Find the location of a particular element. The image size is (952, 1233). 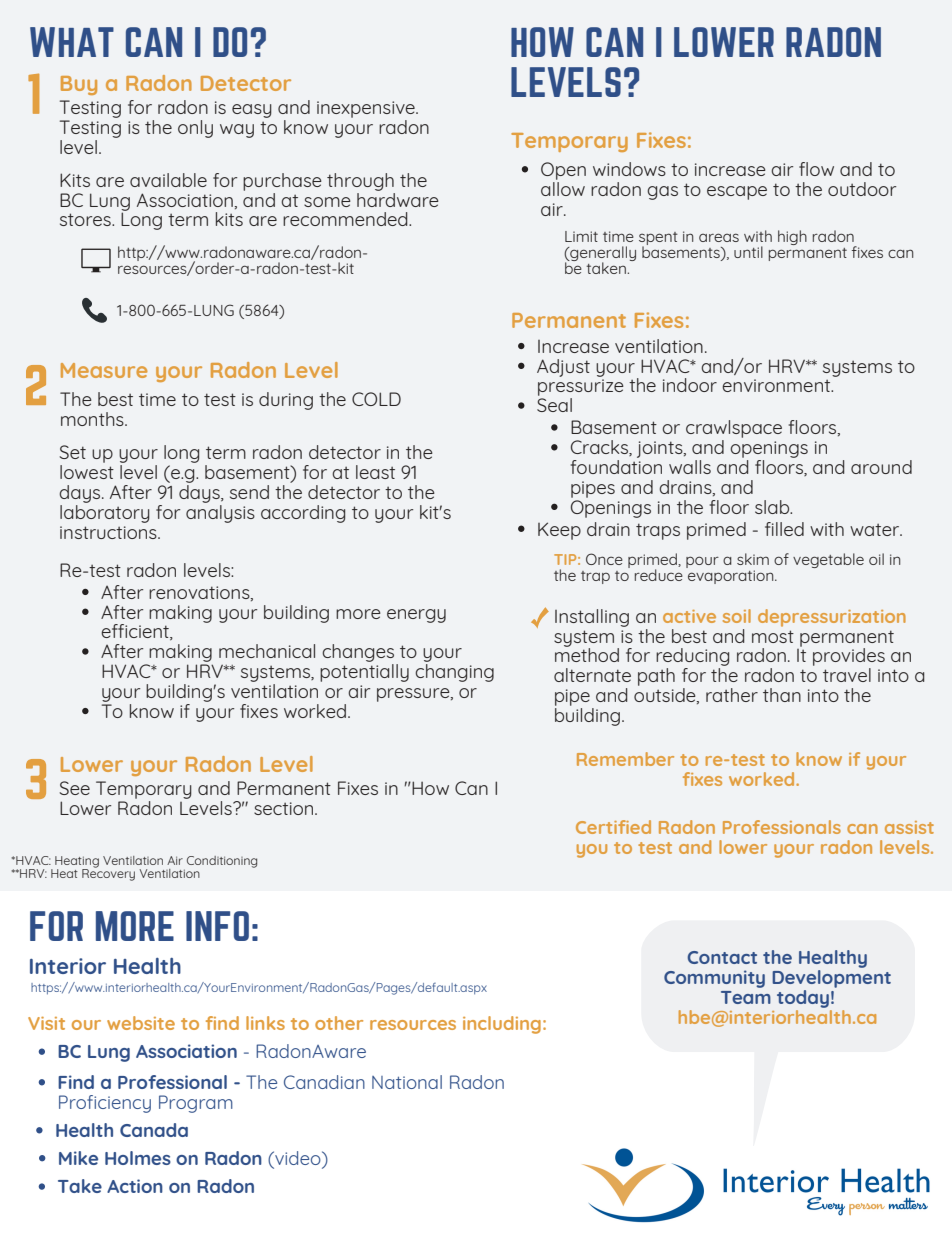

Holmes is located at coordinates (138, 1158).
